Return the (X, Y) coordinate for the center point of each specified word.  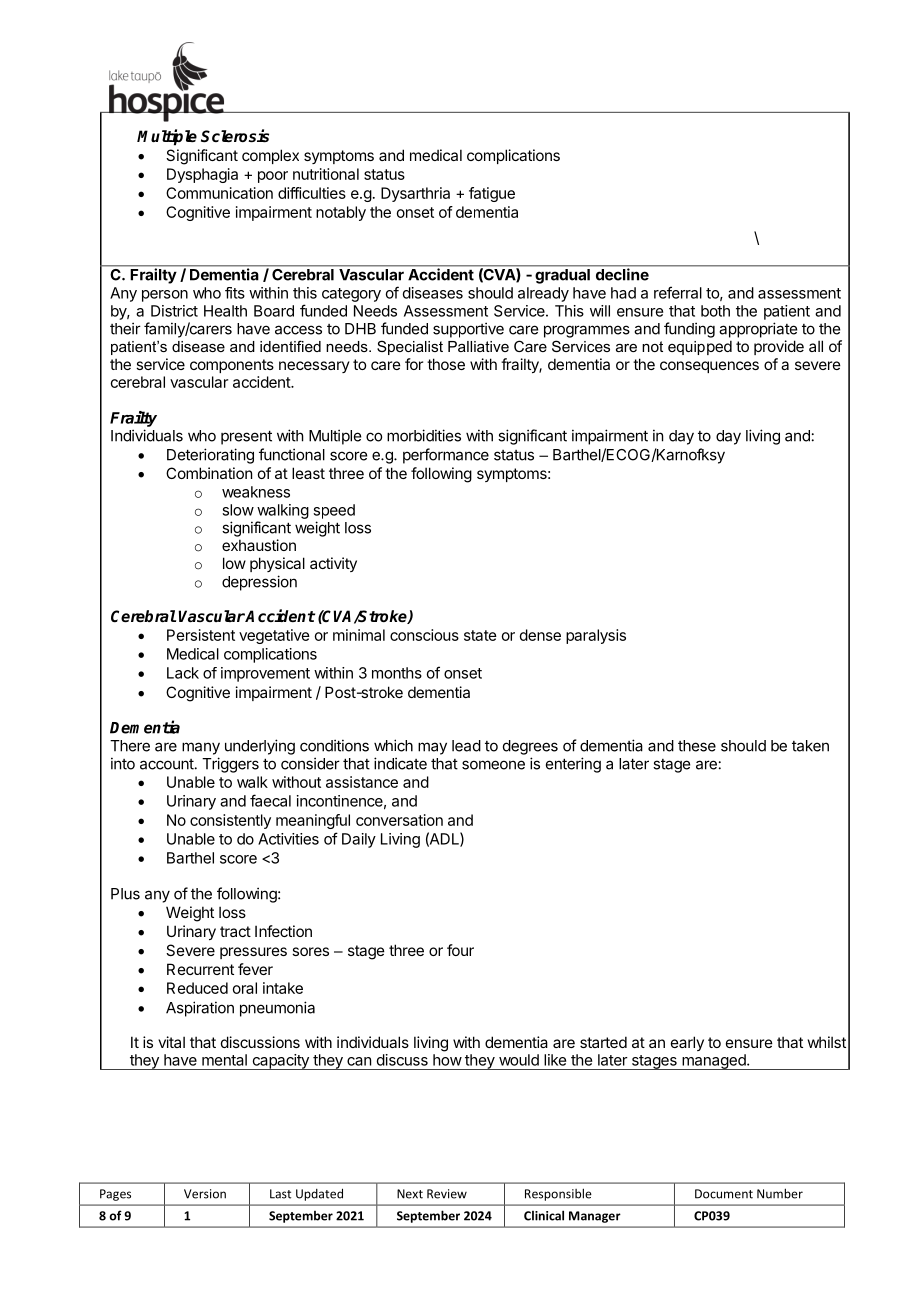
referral (678, 292)
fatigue (492, 194)
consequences (709, 367)
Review (447, 1194)
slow (238, 510)
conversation (399, 820)
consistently (230, 821)
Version (205, 1194)
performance (446, 456)
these (697, 746)
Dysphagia (202, 175)
